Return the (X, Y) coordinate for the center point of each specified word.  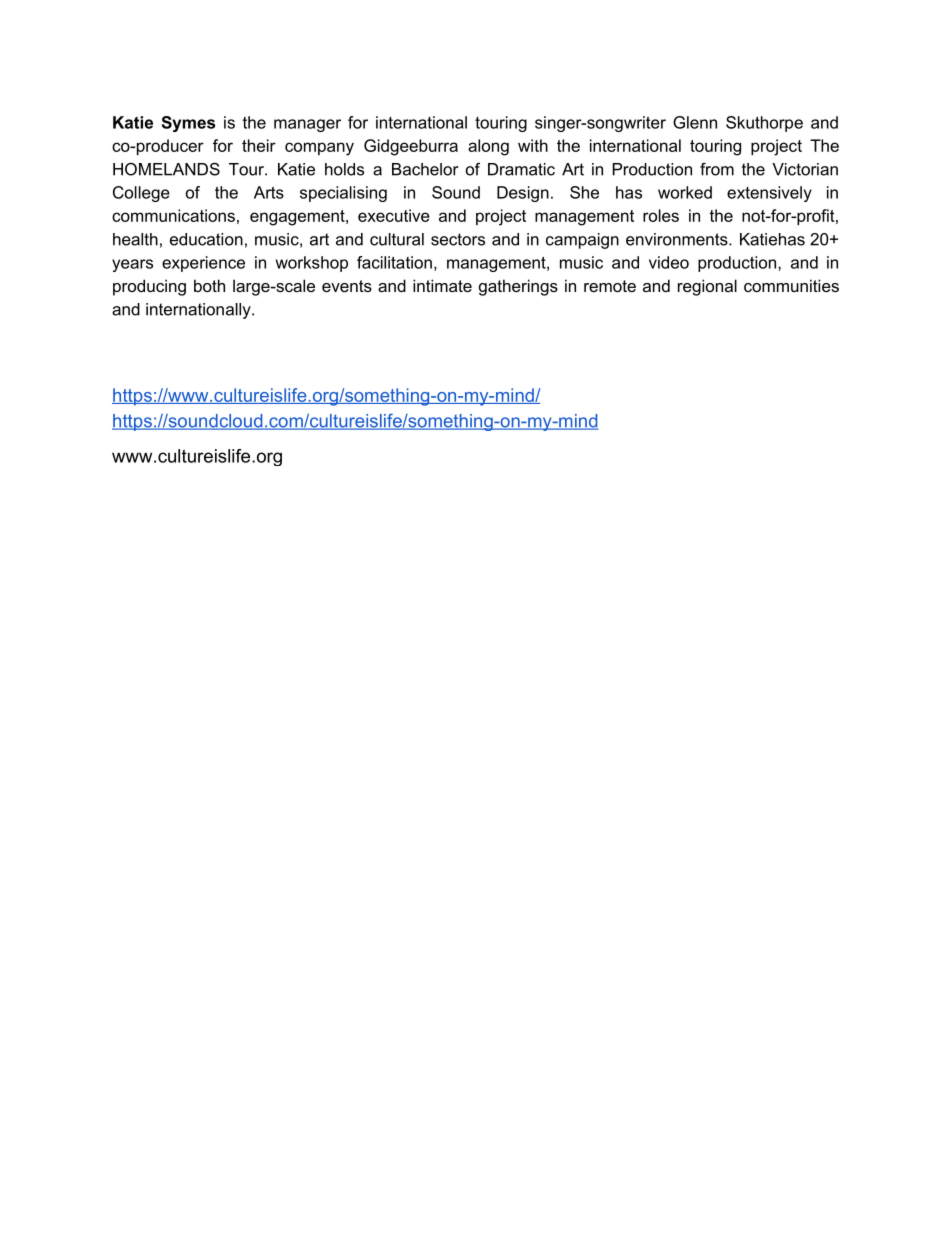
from (717, 169)
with (533, 145)
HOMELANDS (166, 169)
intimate (442, 285)
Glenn (695, 122)
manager (307, 125)
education (206, 239)
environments (678, 239)
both (209, 285)
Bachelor (425, 169)
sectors (458, 239)
